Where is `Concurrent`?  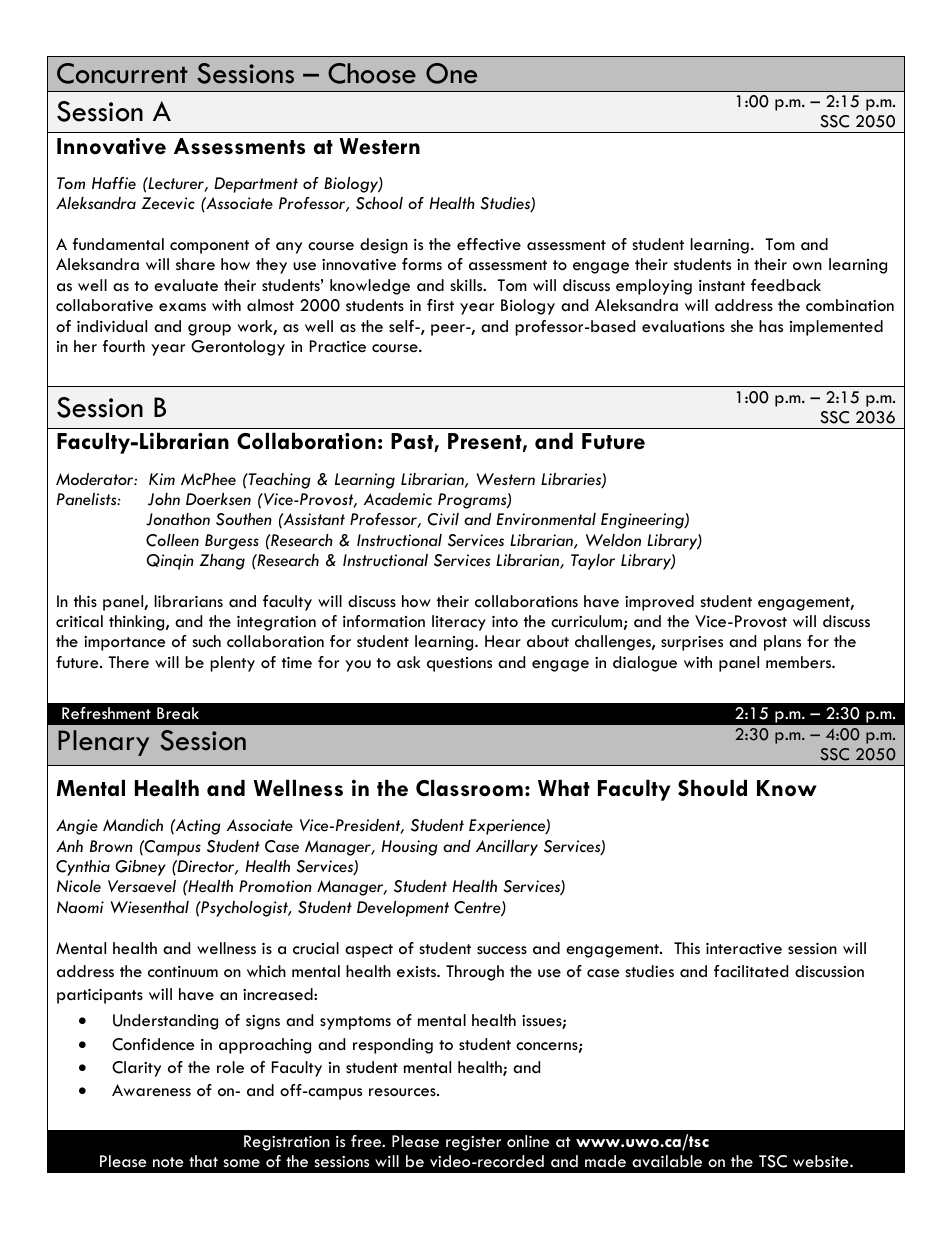 Concurrent is located at coordinates (122, 73).
